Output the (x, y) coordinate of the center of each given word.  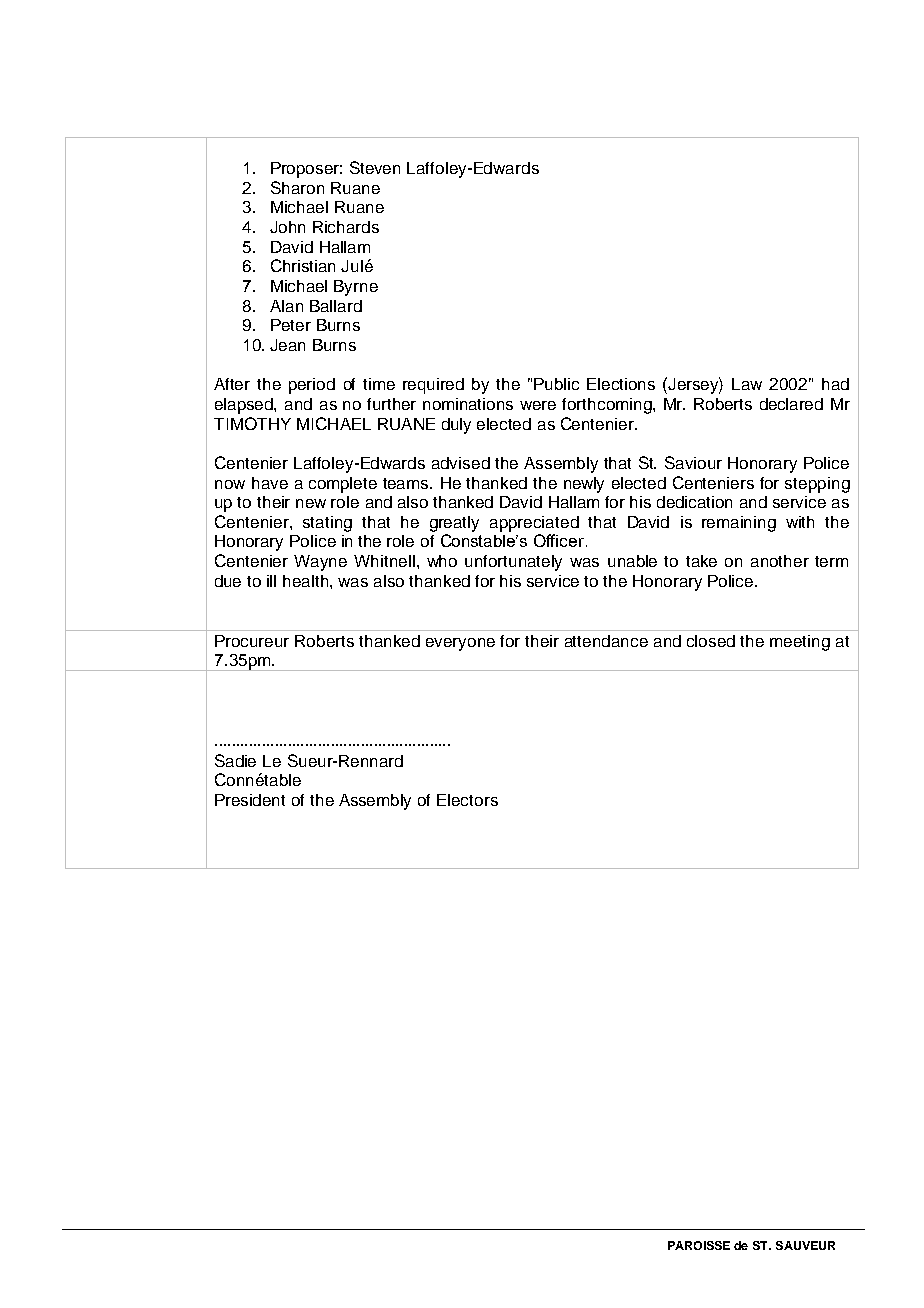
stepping (817, 485)
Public (556, 384)
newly (584, 485)
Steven (375, 167)
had (835, 384)
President (250, 800)
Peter (291, 325)
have (270, 483)
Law (747, 384)
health (307, 581)
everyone (460, 644)
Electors (467, 800)
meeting (800, 643)
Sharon (297, 187)
